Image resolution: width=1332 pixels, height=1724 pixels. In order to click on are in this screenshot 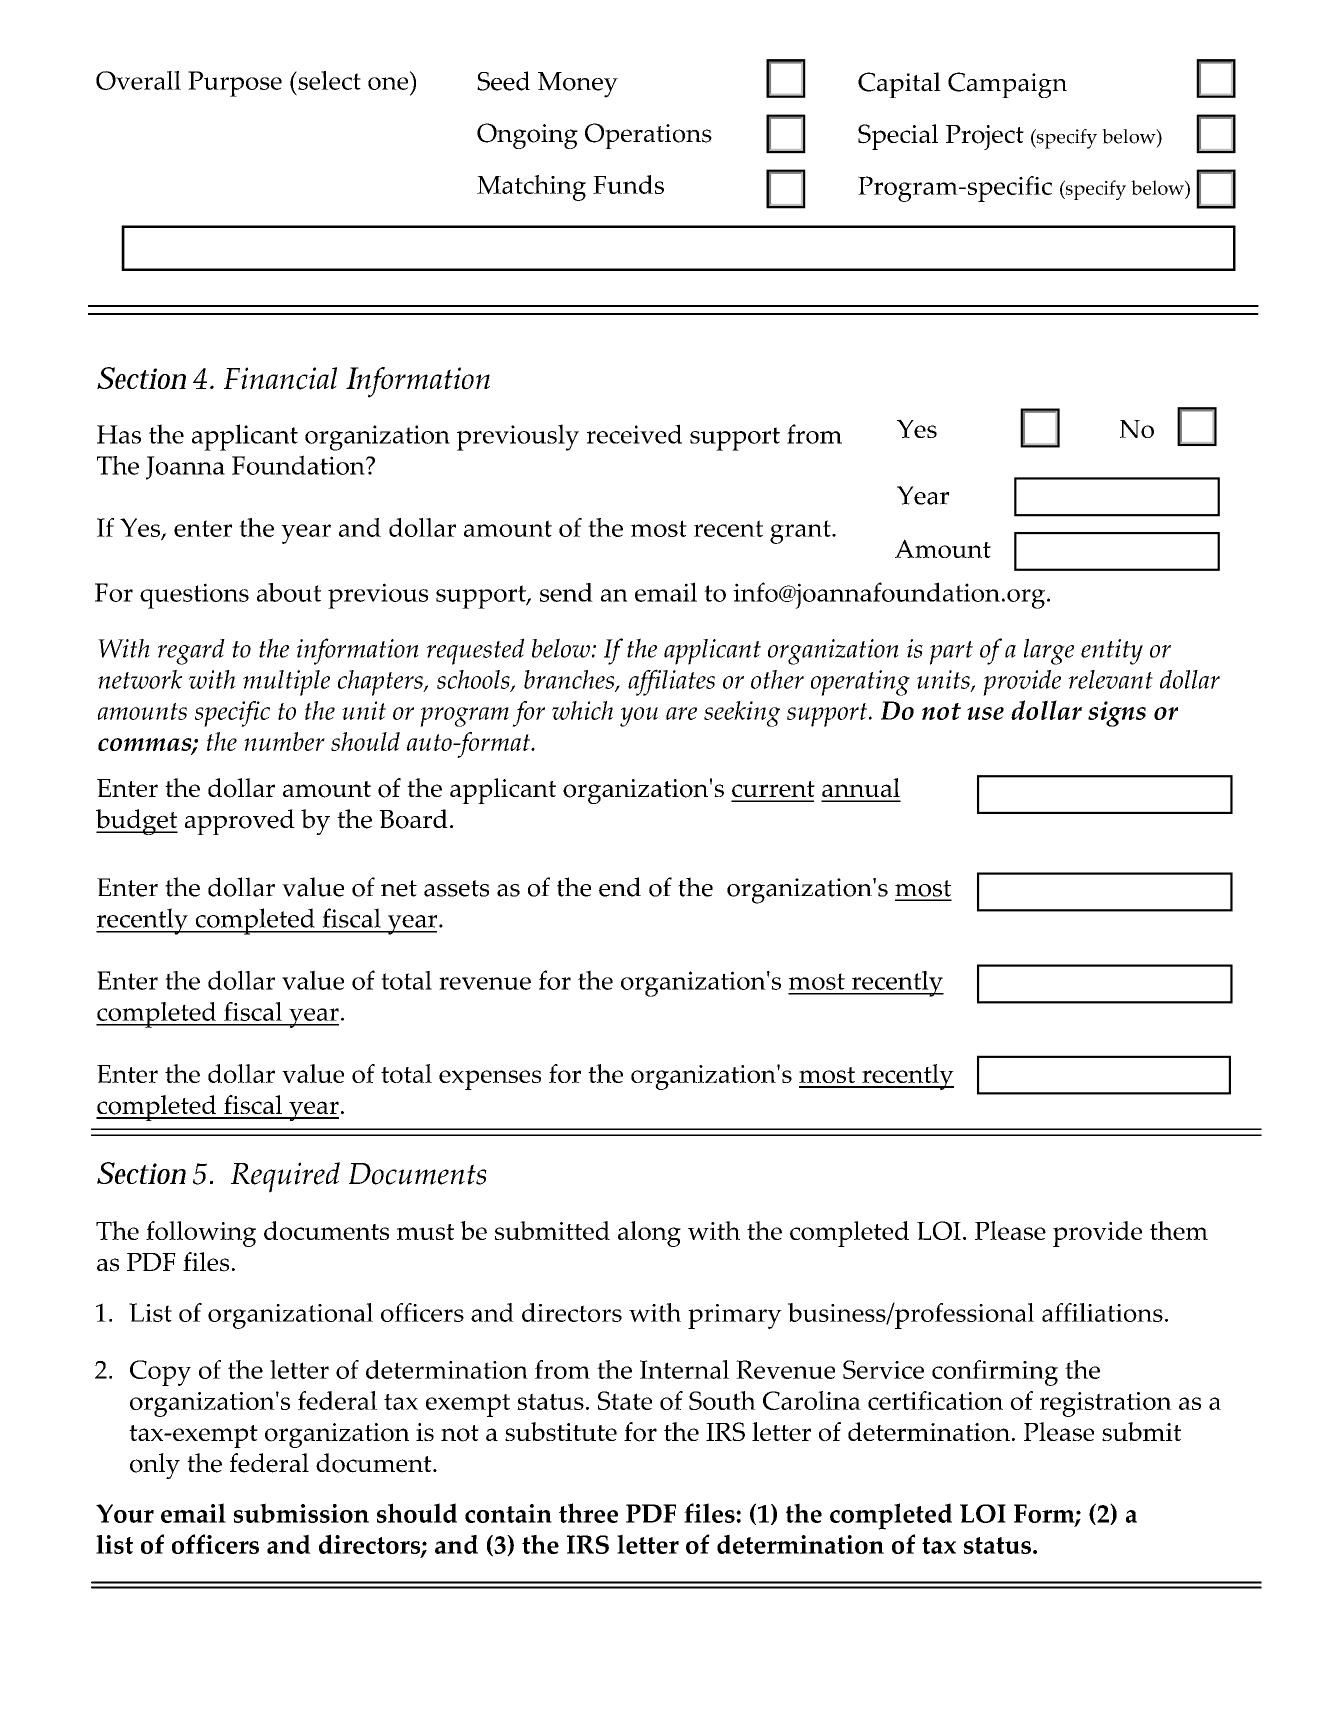, I will do `click(681, 713)`.
